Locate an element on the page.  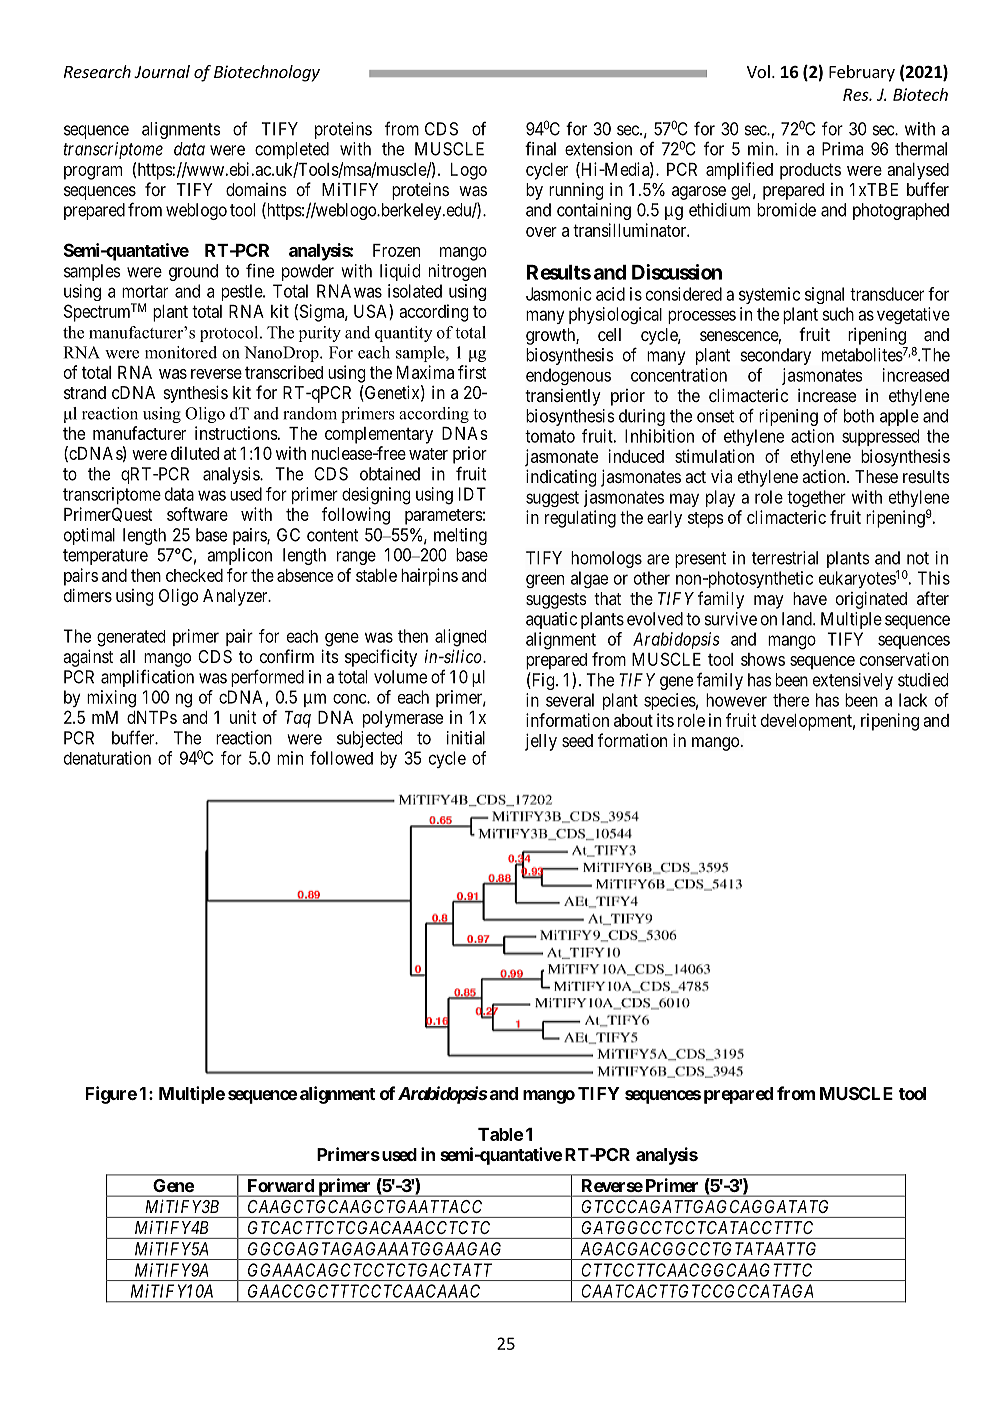
unit is located at coordinates (243, 717).
